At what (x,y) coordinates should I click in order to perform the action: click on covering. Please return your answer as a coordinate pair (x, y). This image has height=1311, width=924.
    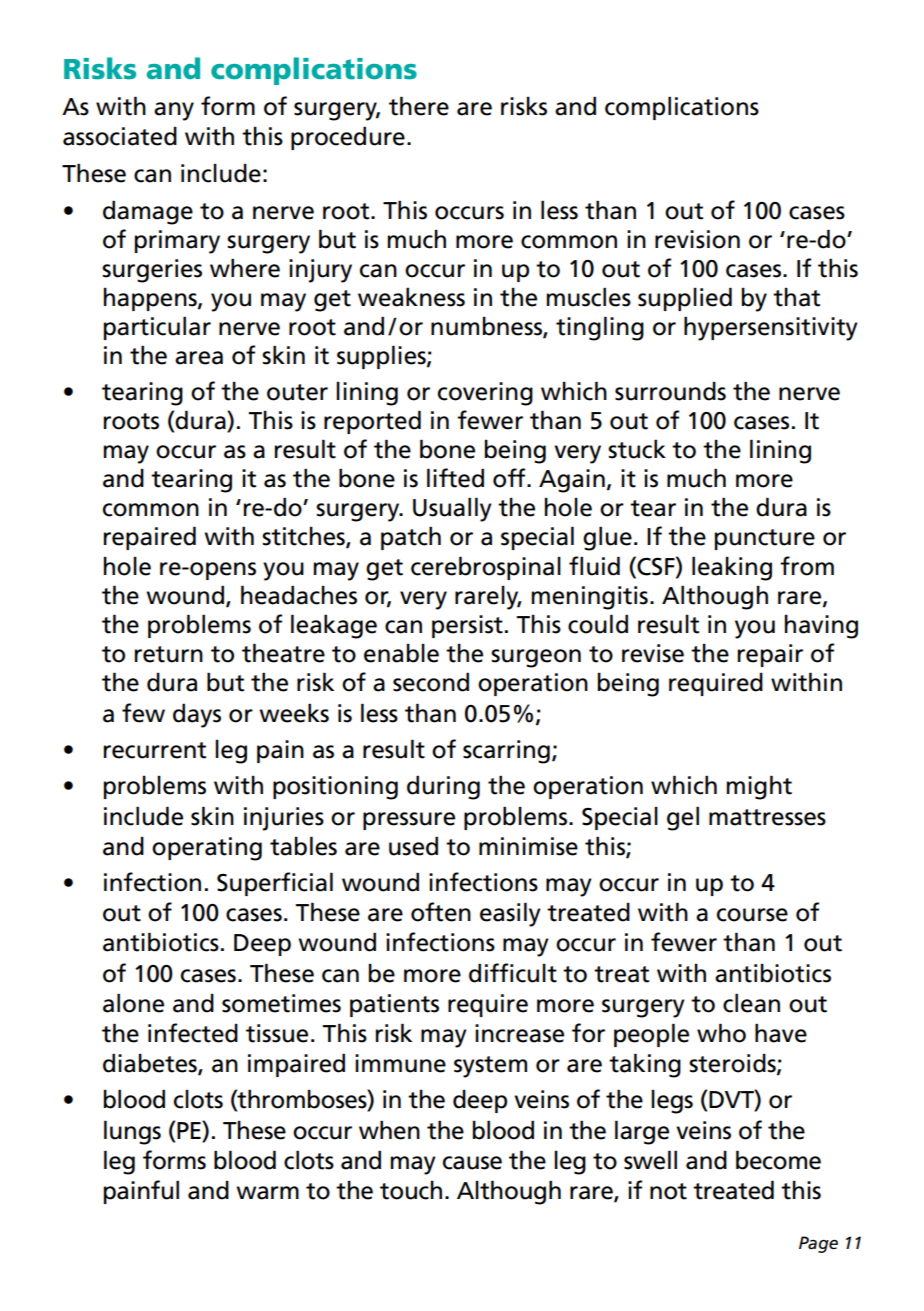
    Looking at the image, I should click on (485, 394).
